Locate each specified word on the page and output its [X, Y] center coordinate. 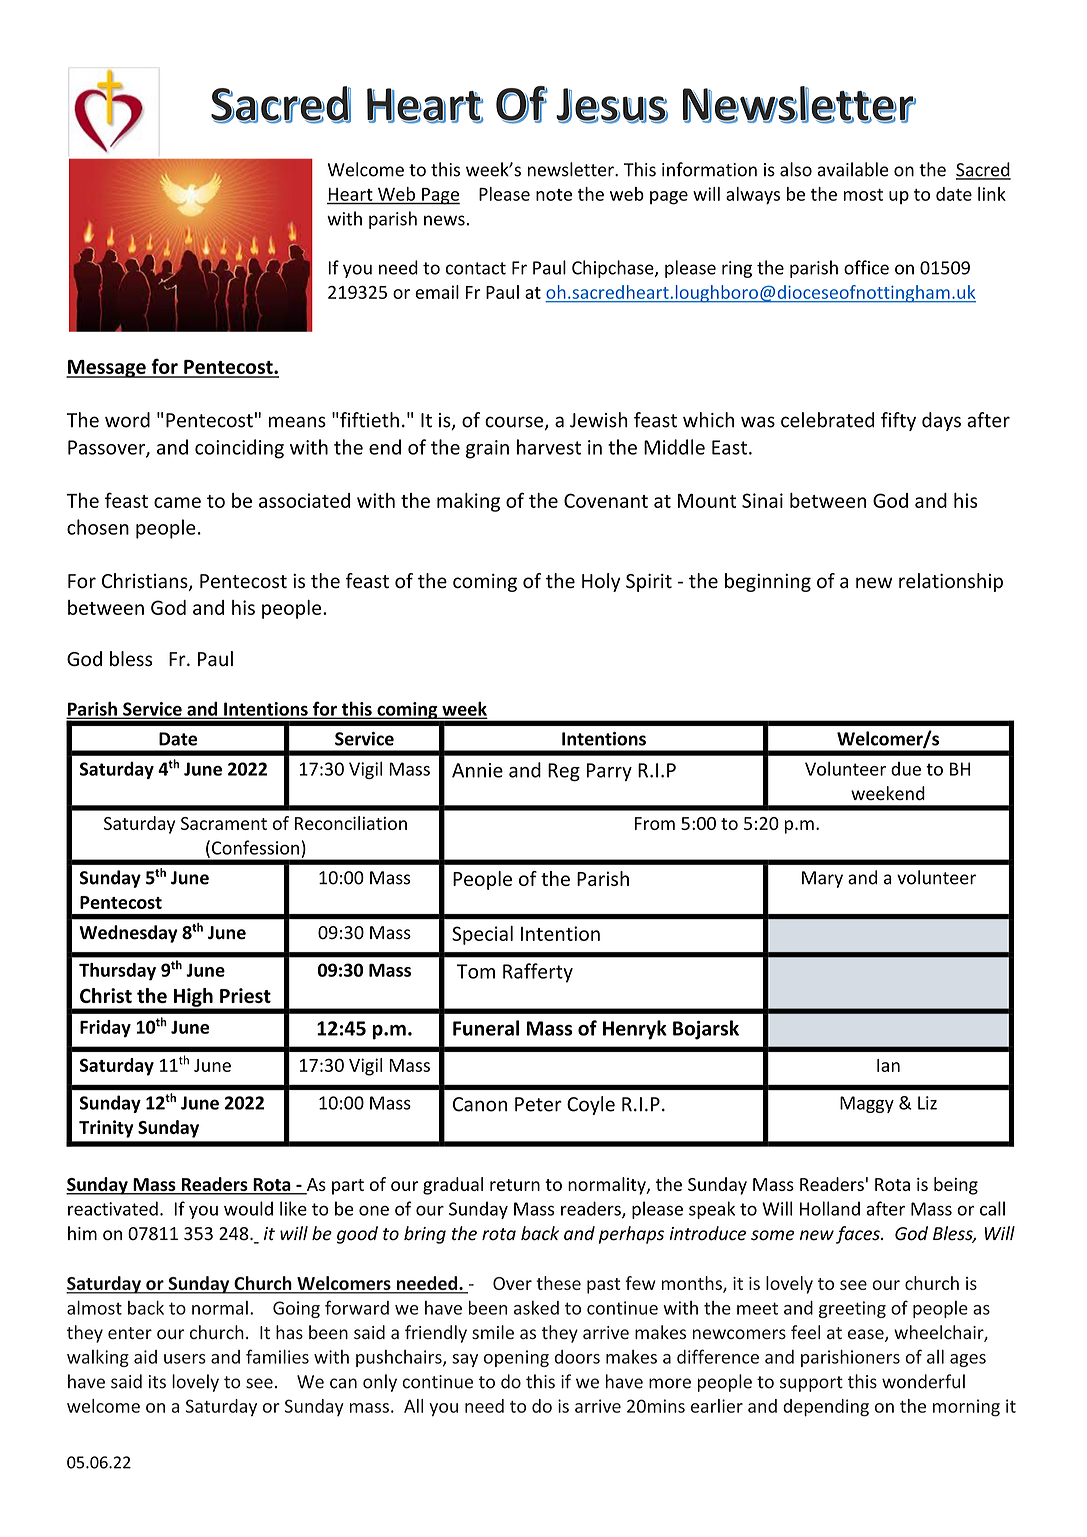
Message [107, 369]
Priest [245, 995]
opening [516, 1358]
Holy [601, 582]
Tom [476, 971]
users [185, 1359]
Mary [822, 879]
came [177, 502]
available [853, 169]
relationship [951, 582]
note [554, 195]
